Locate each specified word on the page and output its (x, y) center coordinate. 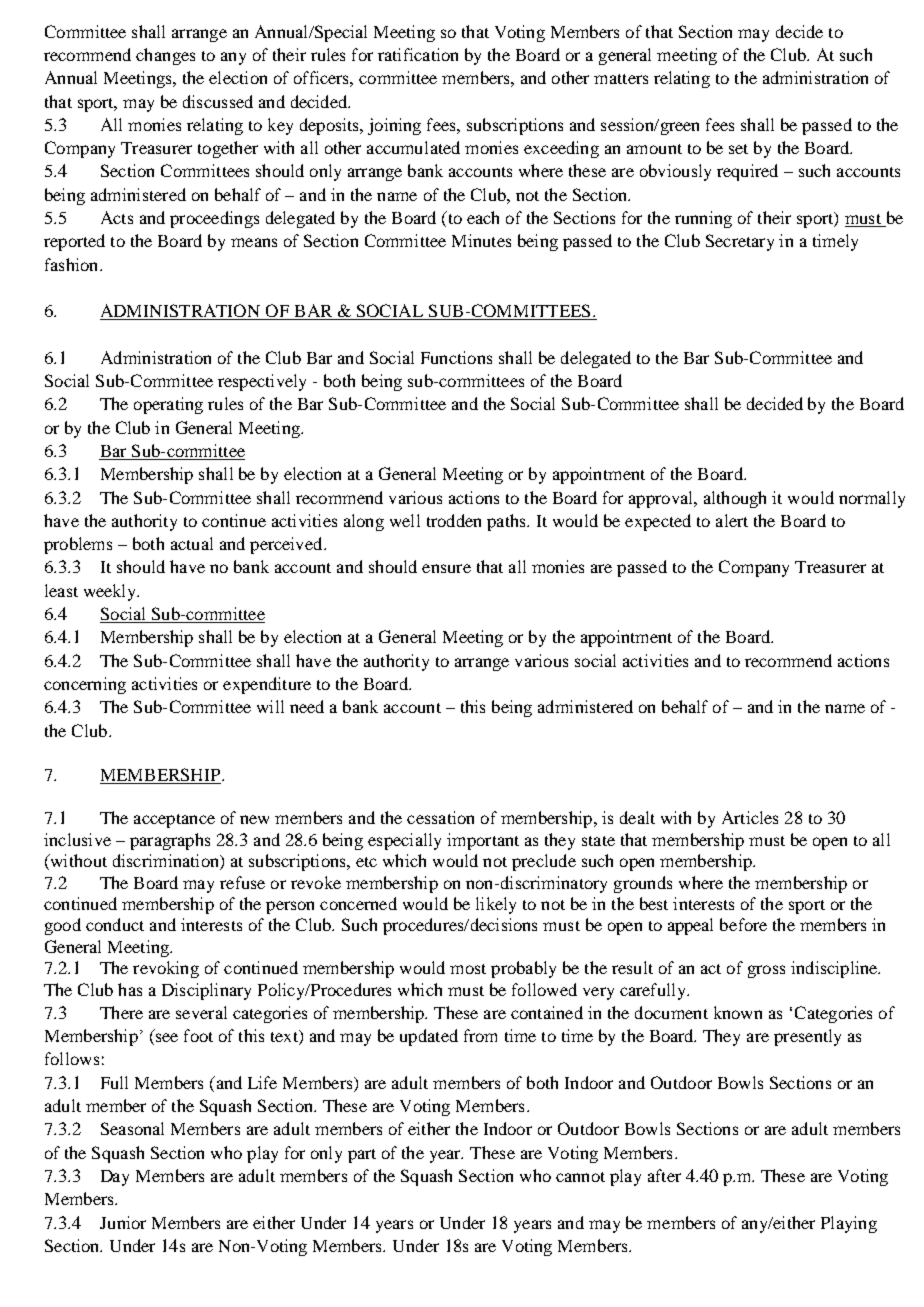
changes (165, 56)
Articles (750, 817)
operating (168, 405)
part (362, 1156)
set (738, 149)
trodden (454, 520)
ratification (418, 54)
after (664, 1175)
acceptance (174, 821)
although (735, 499)
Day (115, 1178)
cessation (440, 817)
